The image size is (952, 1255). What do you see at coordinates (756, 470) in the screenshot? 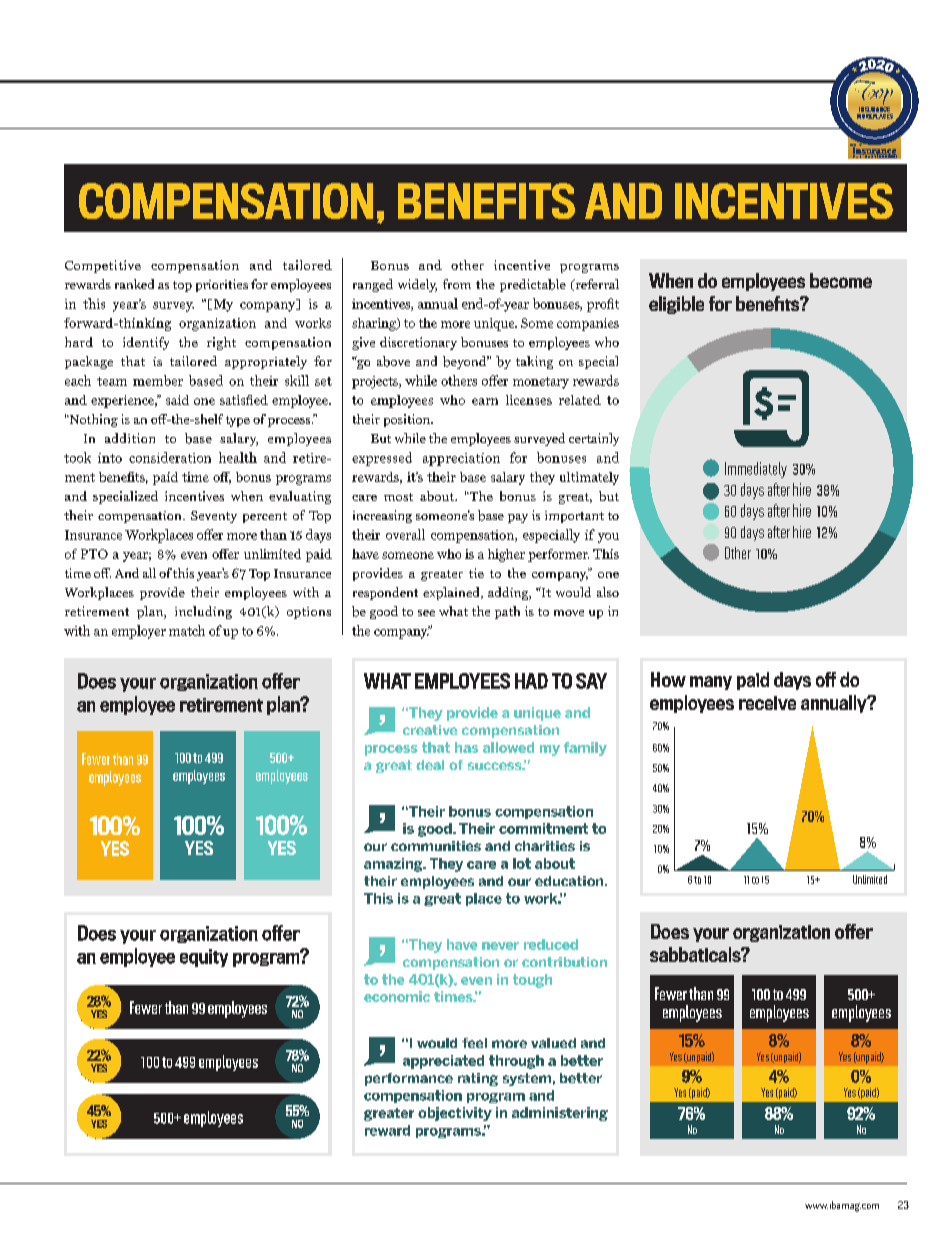
I see `Immediately` at bounding box center [756, 470].
